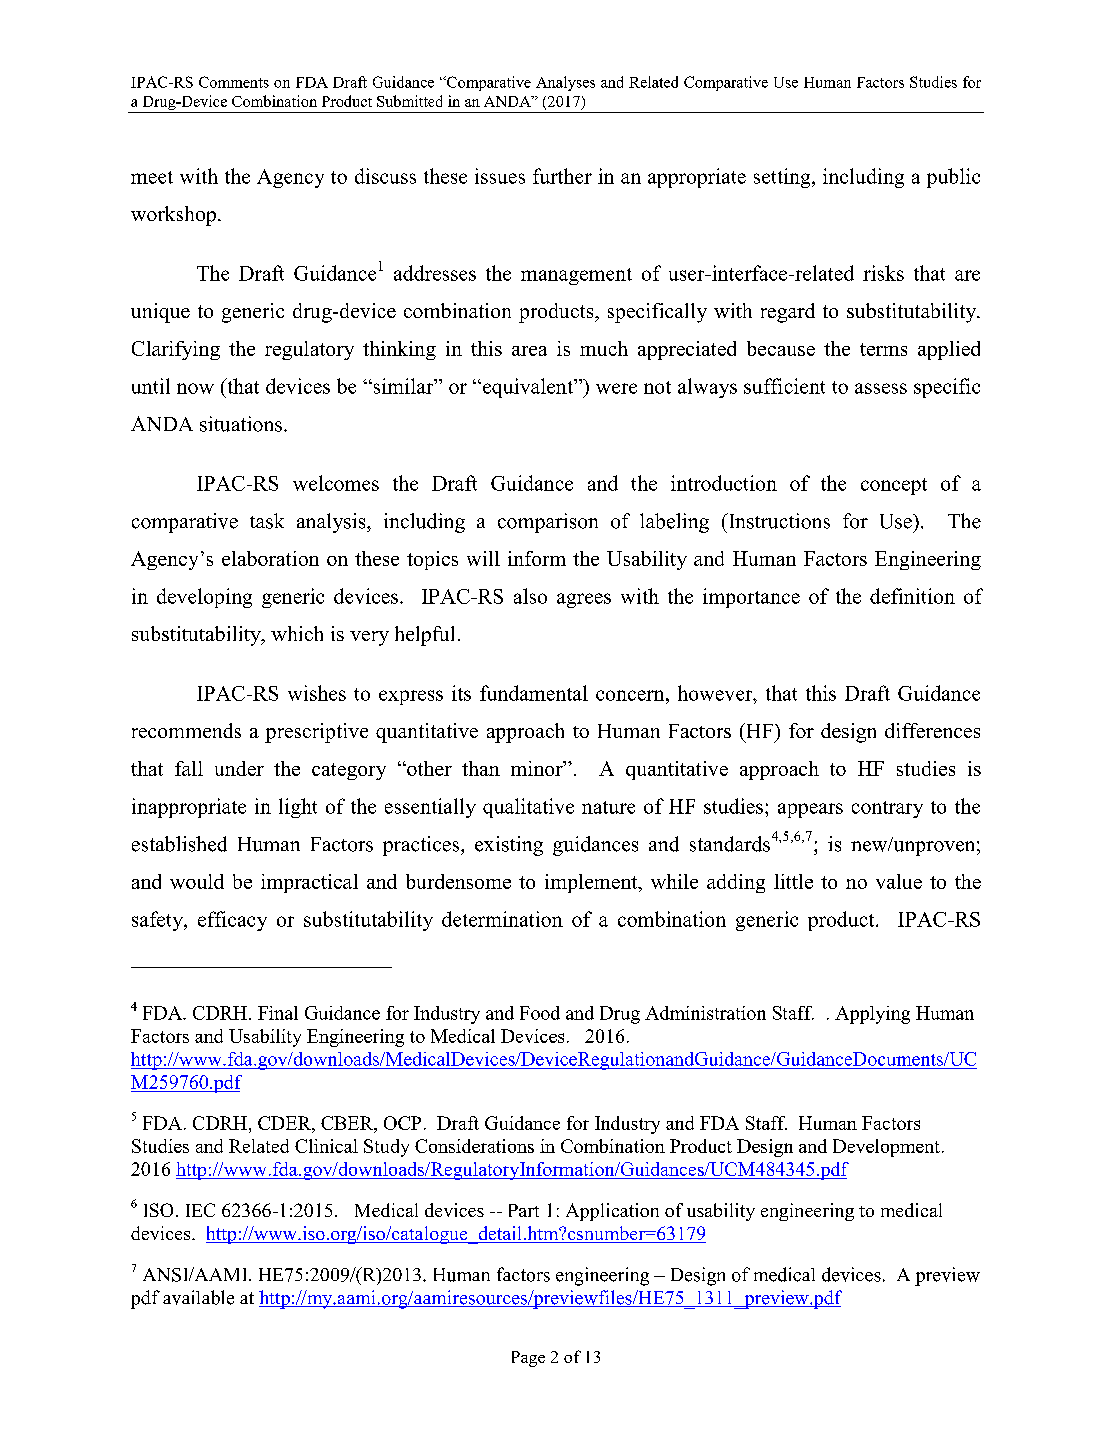 The image size is (1112, 1440). Describe the element at coordinates (528, 1359) in the screenshot. I see `Page` at that location.
